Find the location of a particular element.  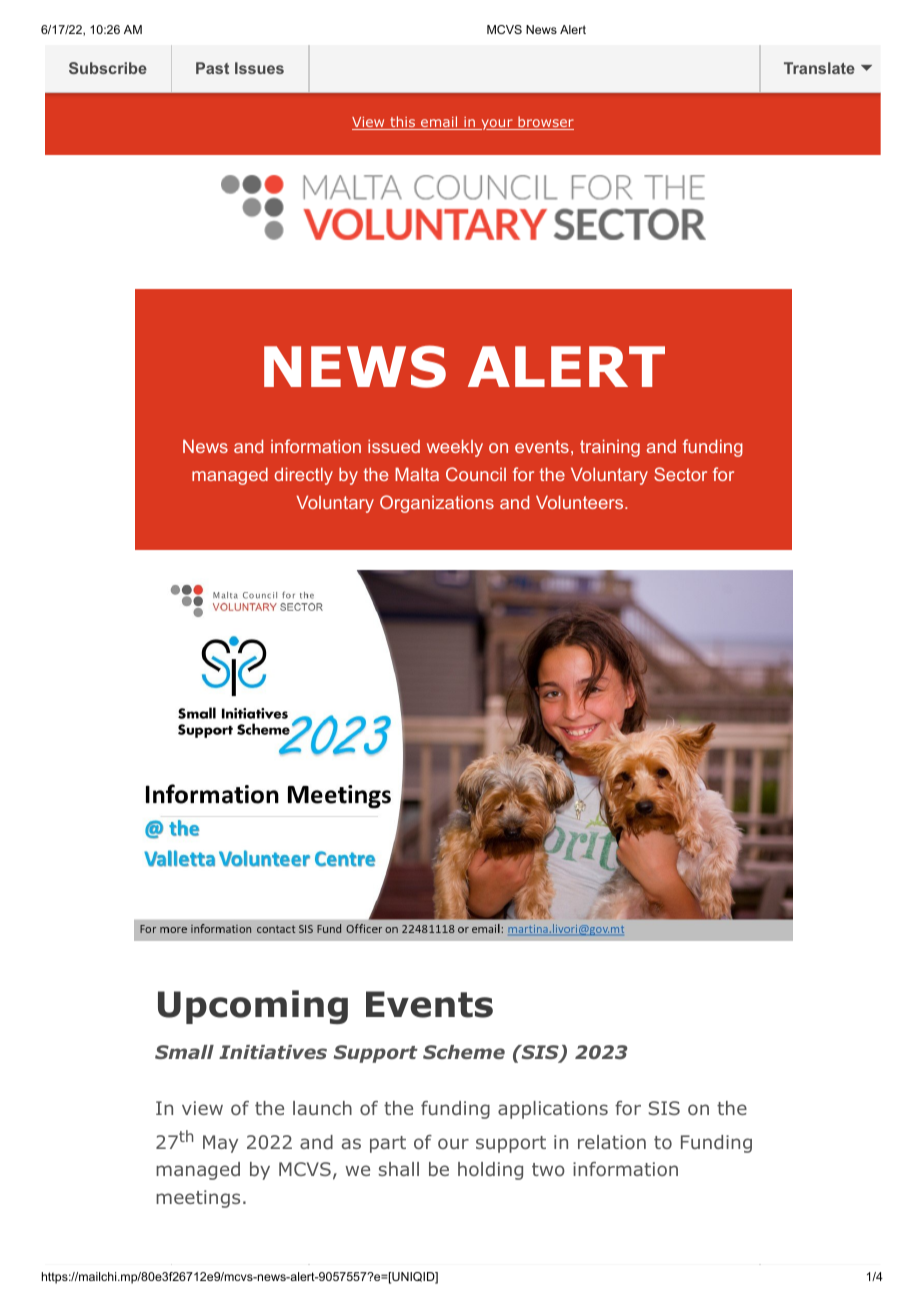

Translate is located at coordinates (819, 68).
